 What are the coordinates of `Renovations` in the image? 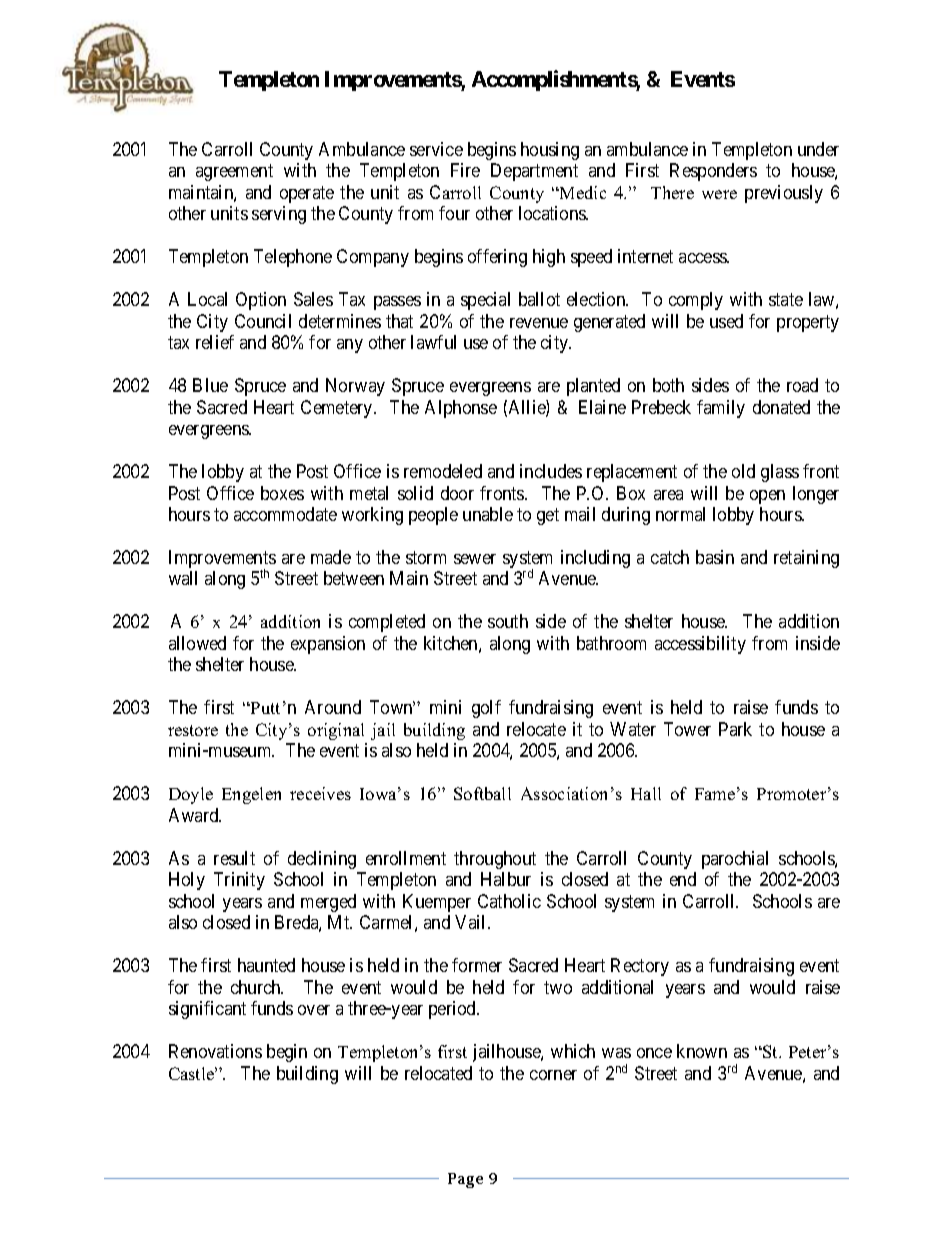 It's located at (215, 1051).
